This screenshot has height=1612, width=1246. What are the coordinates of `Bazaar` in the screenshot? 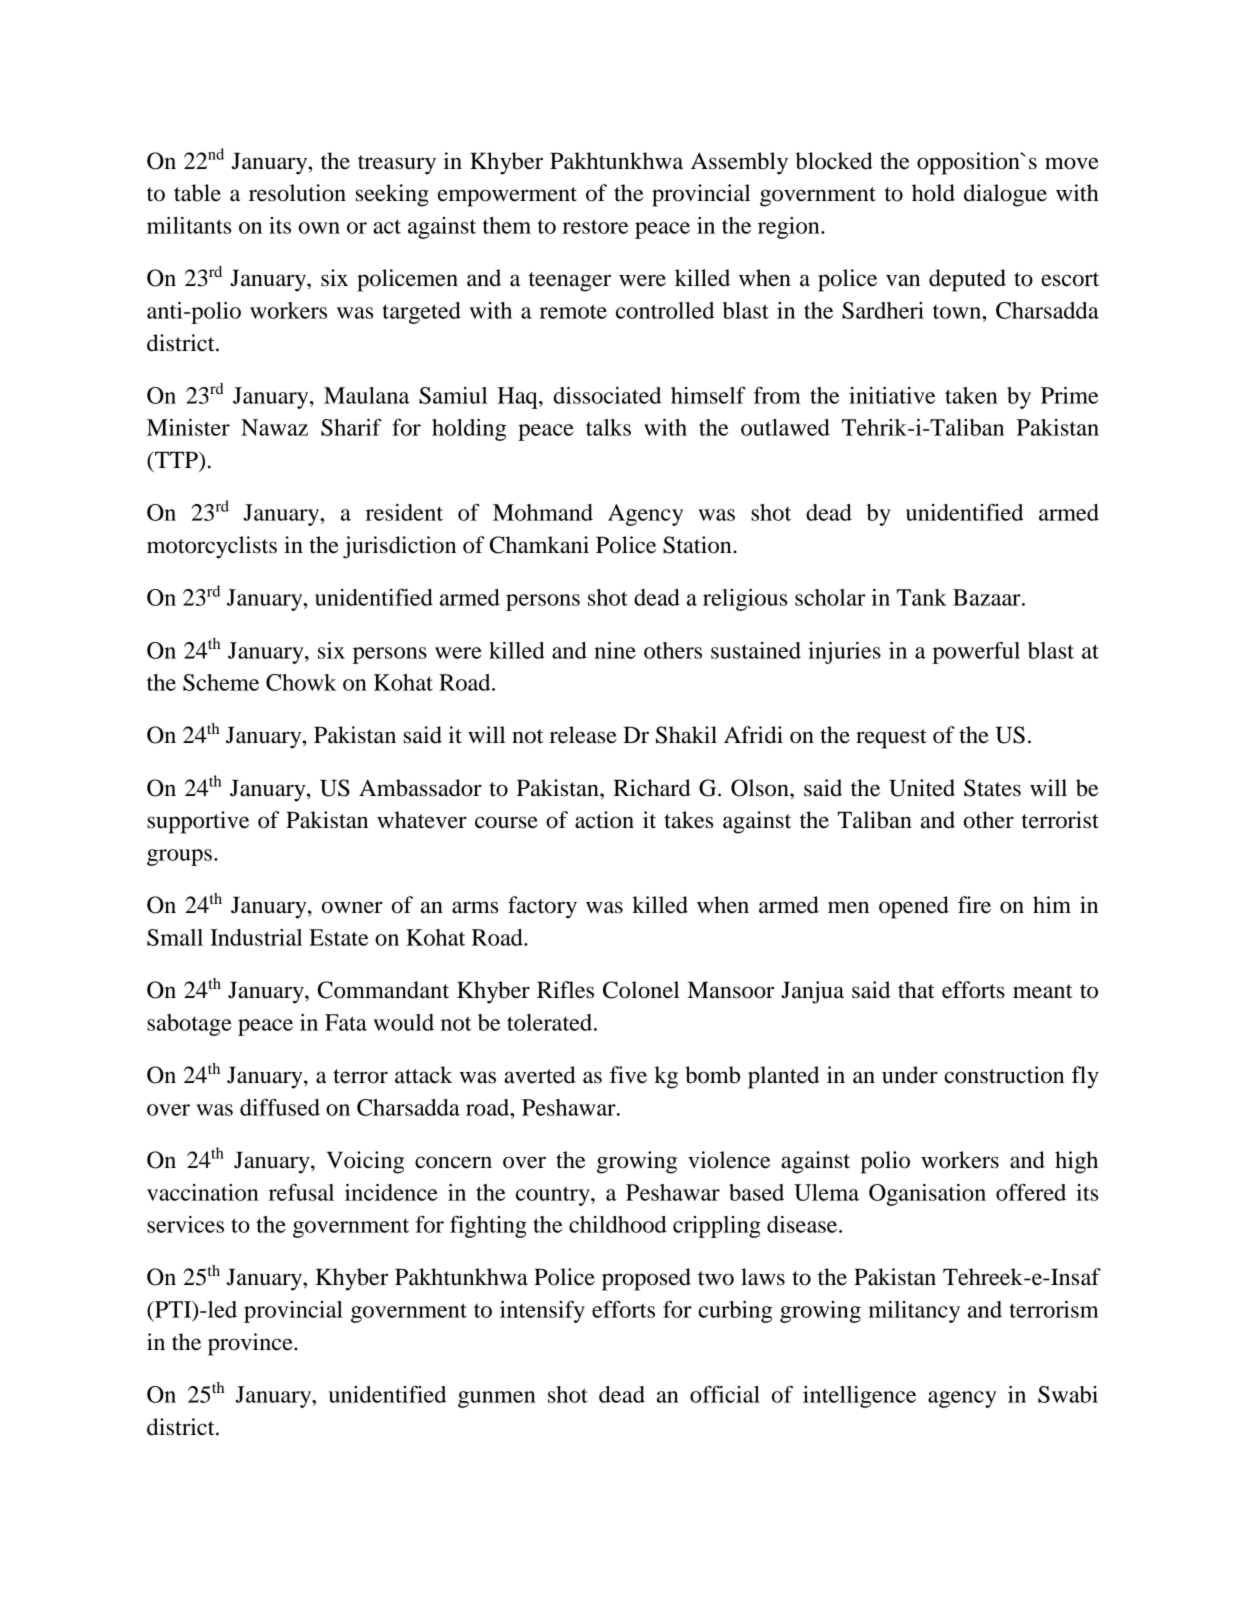 It's located at (988, 597).
